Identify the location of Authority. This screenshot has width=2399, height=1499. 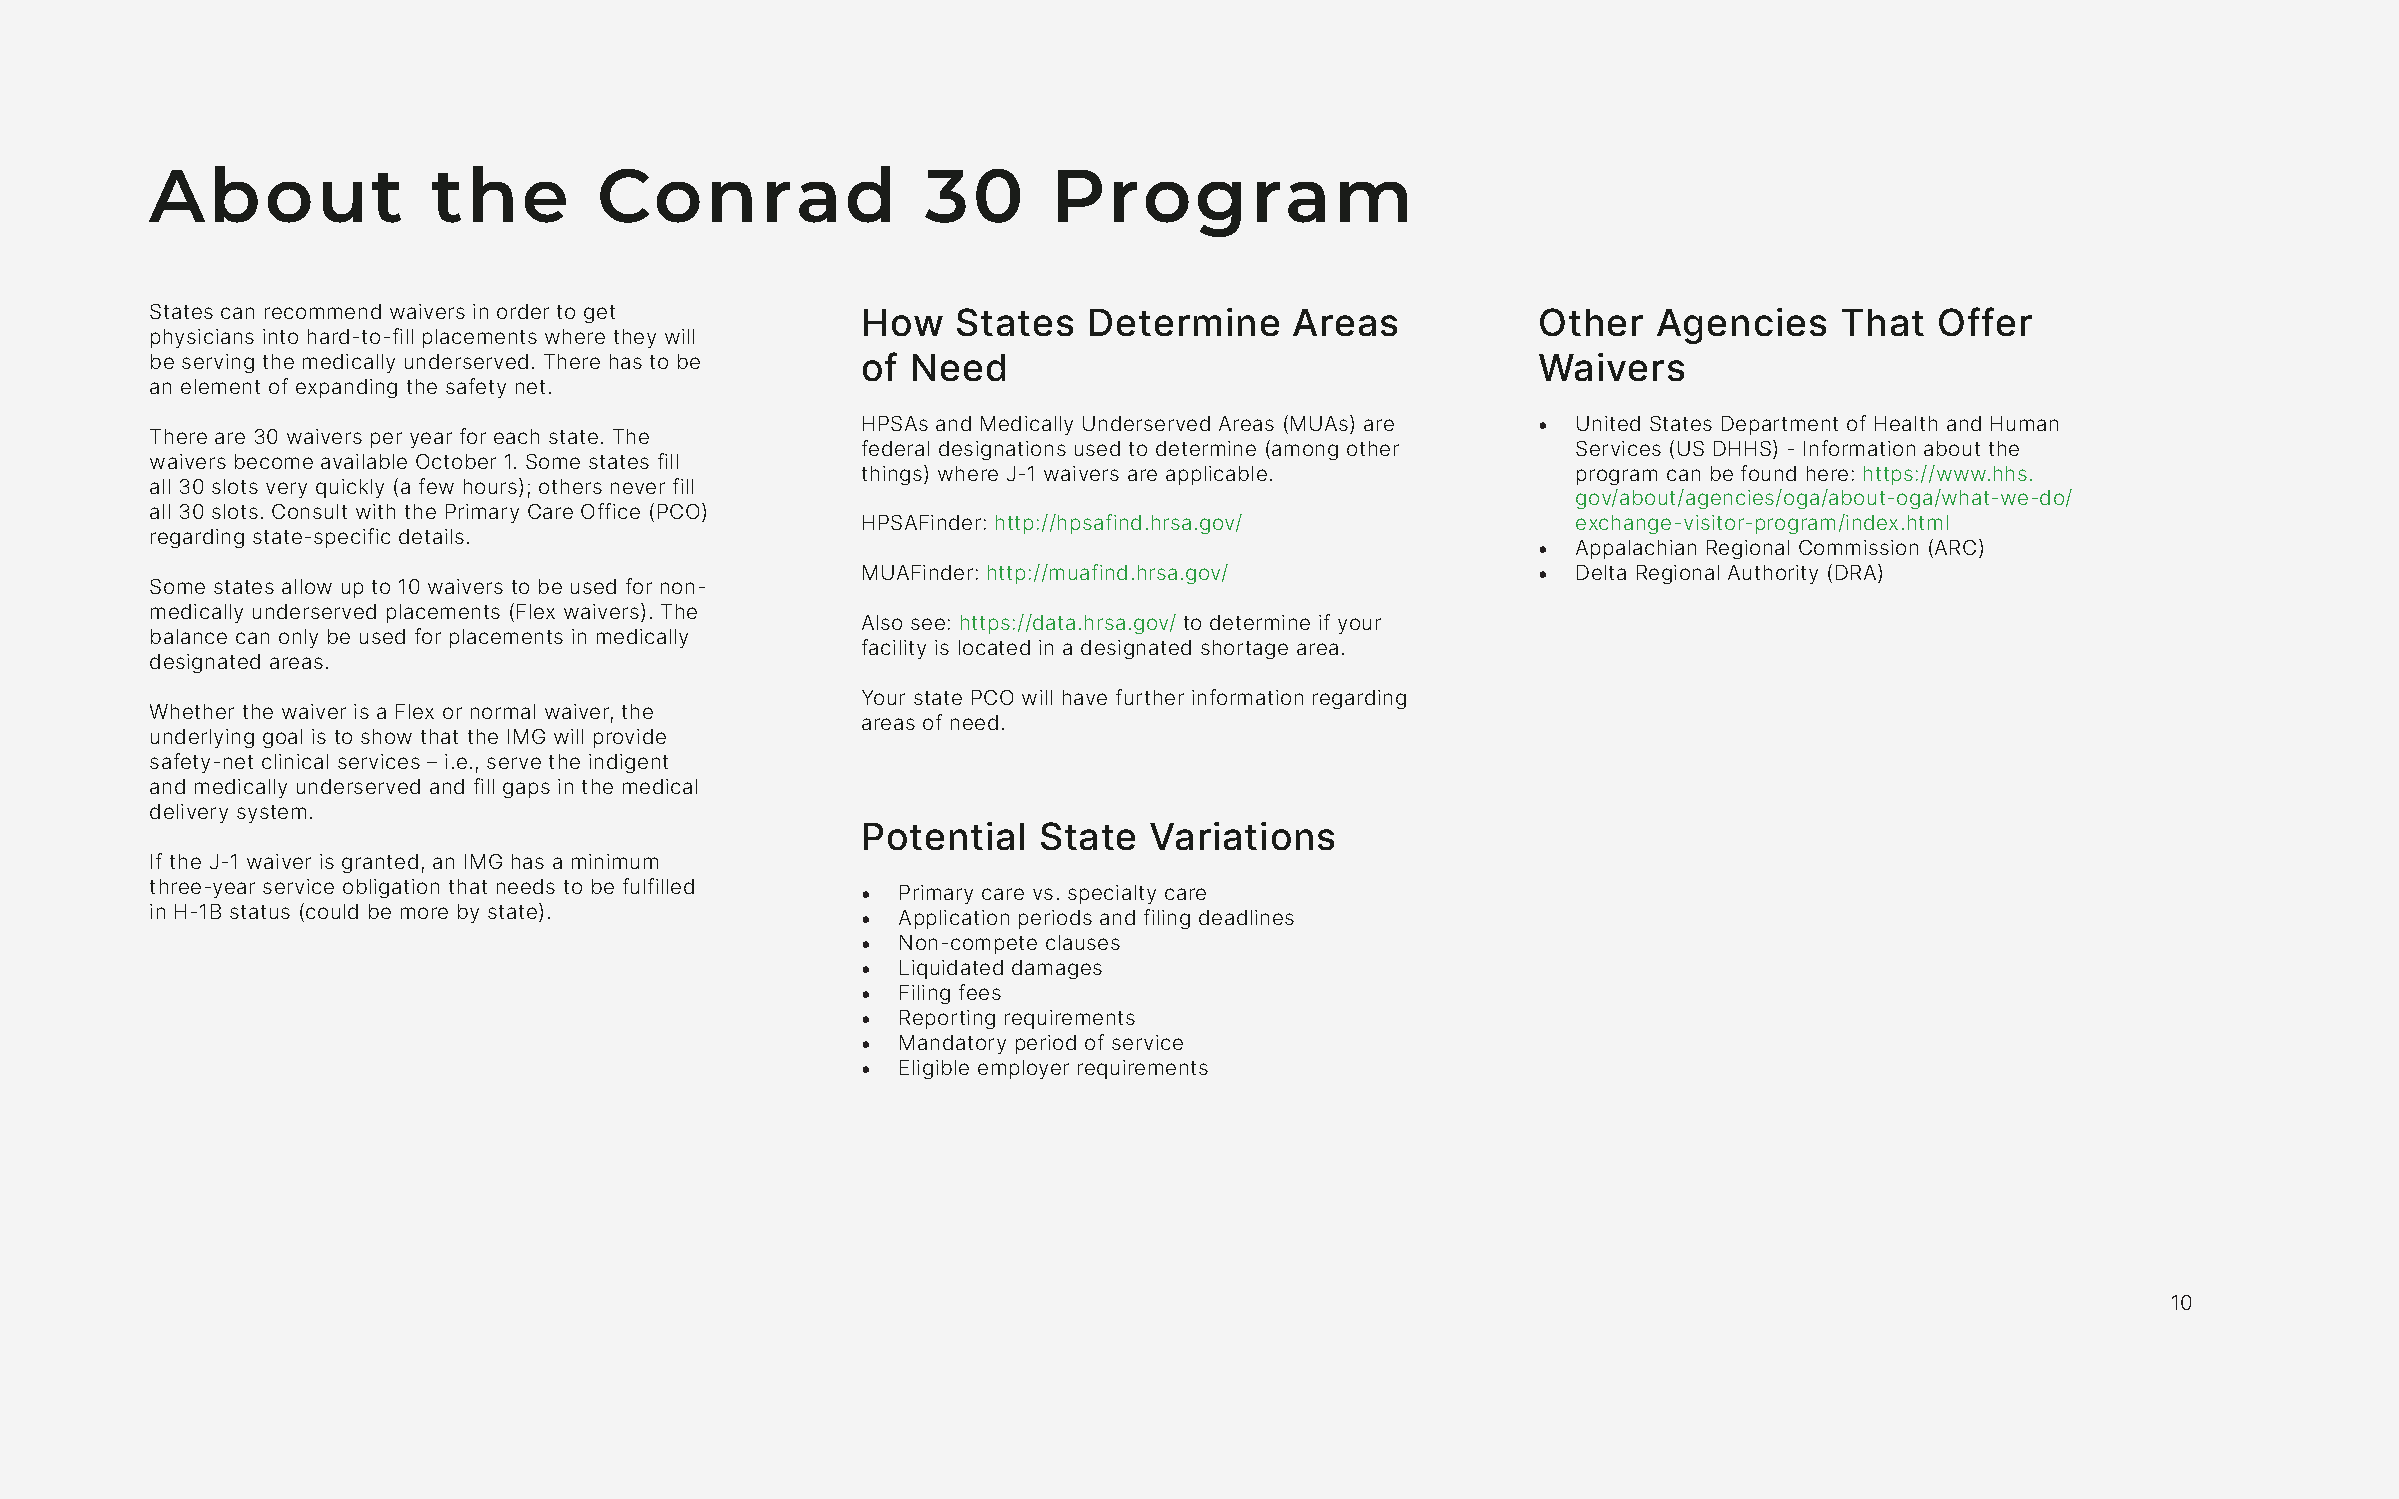
(1773, 574).
